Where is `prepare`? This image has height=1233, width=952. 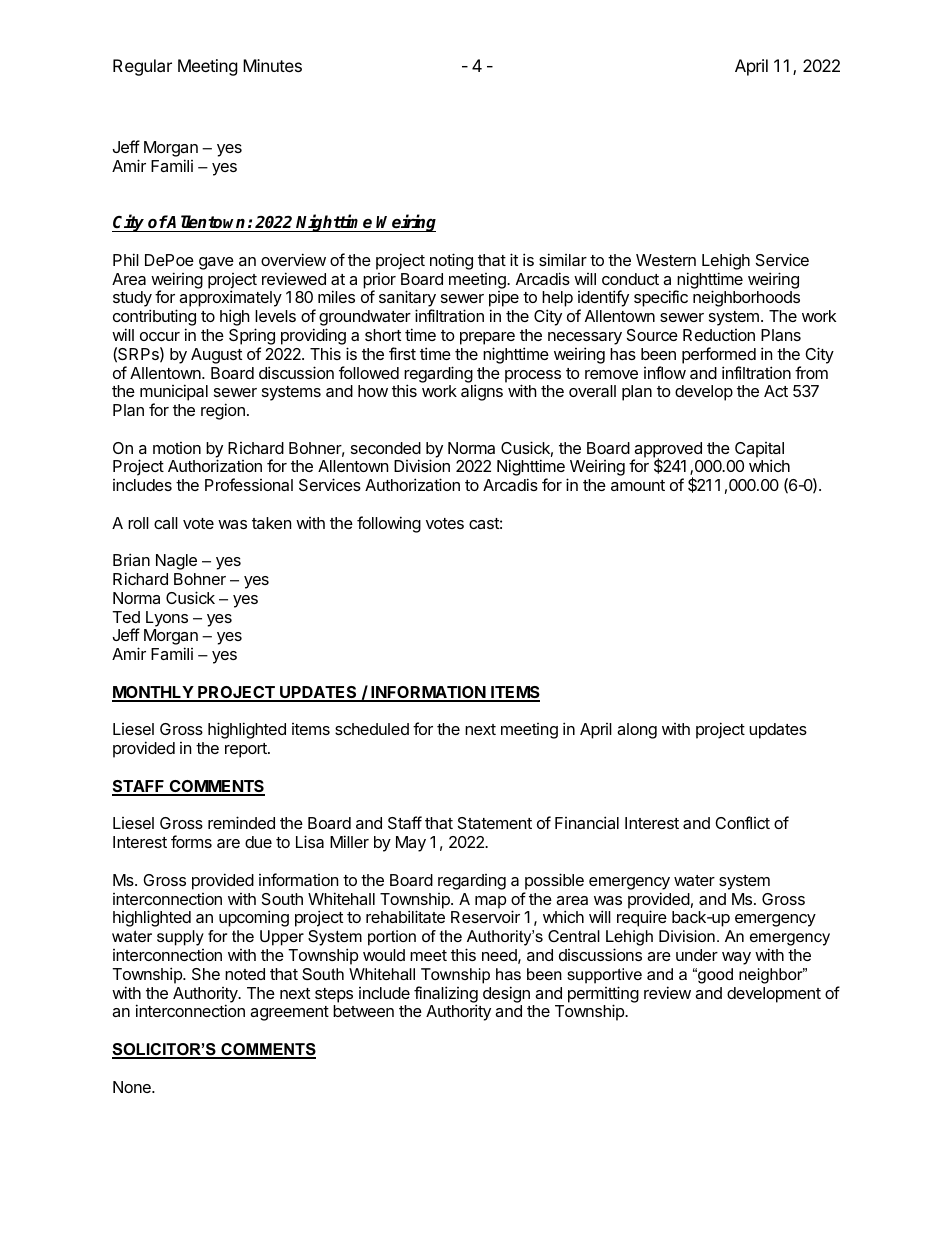
prepare is located at coordinates (487, 338).
